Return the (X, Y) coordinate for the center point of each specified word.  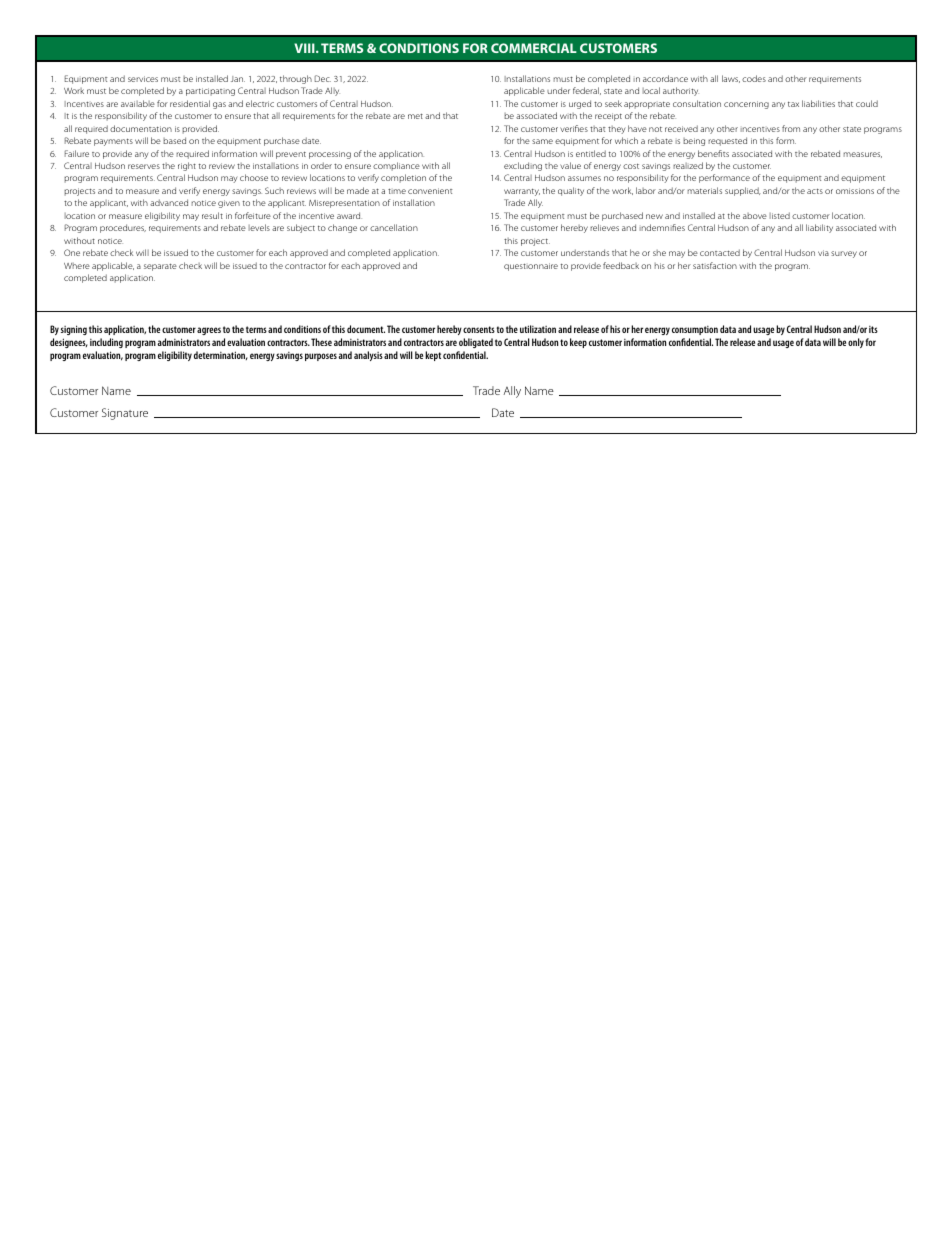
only (856, 343)
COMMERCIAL (534, 48)
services (143, 79)
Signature (125, 414)
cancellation (394, 227)
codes (754, 78)
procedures (123, 228)
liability (819, 228)
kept (433, 356)
